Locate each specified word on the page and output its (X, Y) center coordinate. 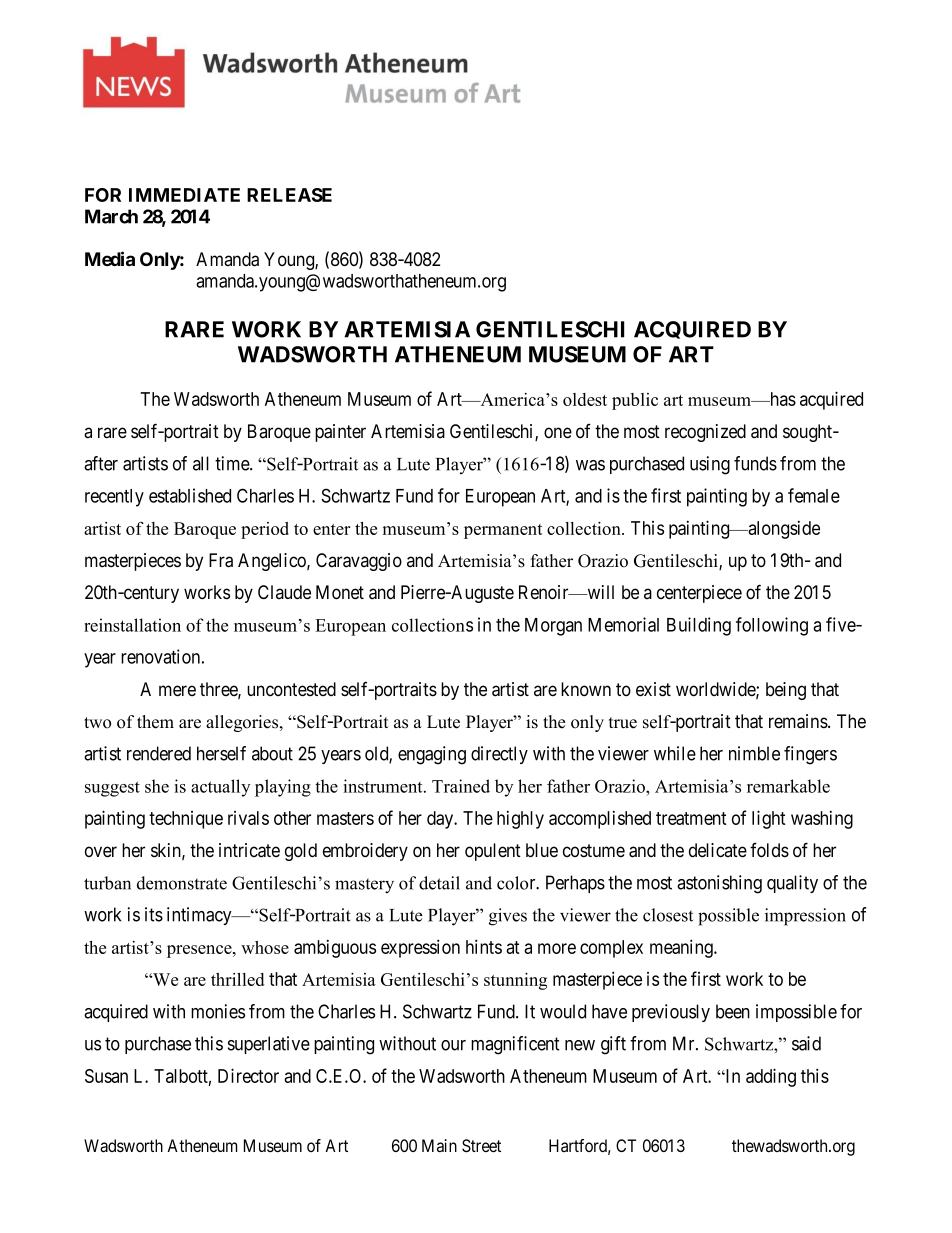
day (441, 820)
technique (186, 820)
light (769, 819)
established (190, 495)
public (635, 401)
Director (248, 1075)
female (814, 495)
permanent (503, 531)
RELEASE (289, 195)
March (111, 216)
